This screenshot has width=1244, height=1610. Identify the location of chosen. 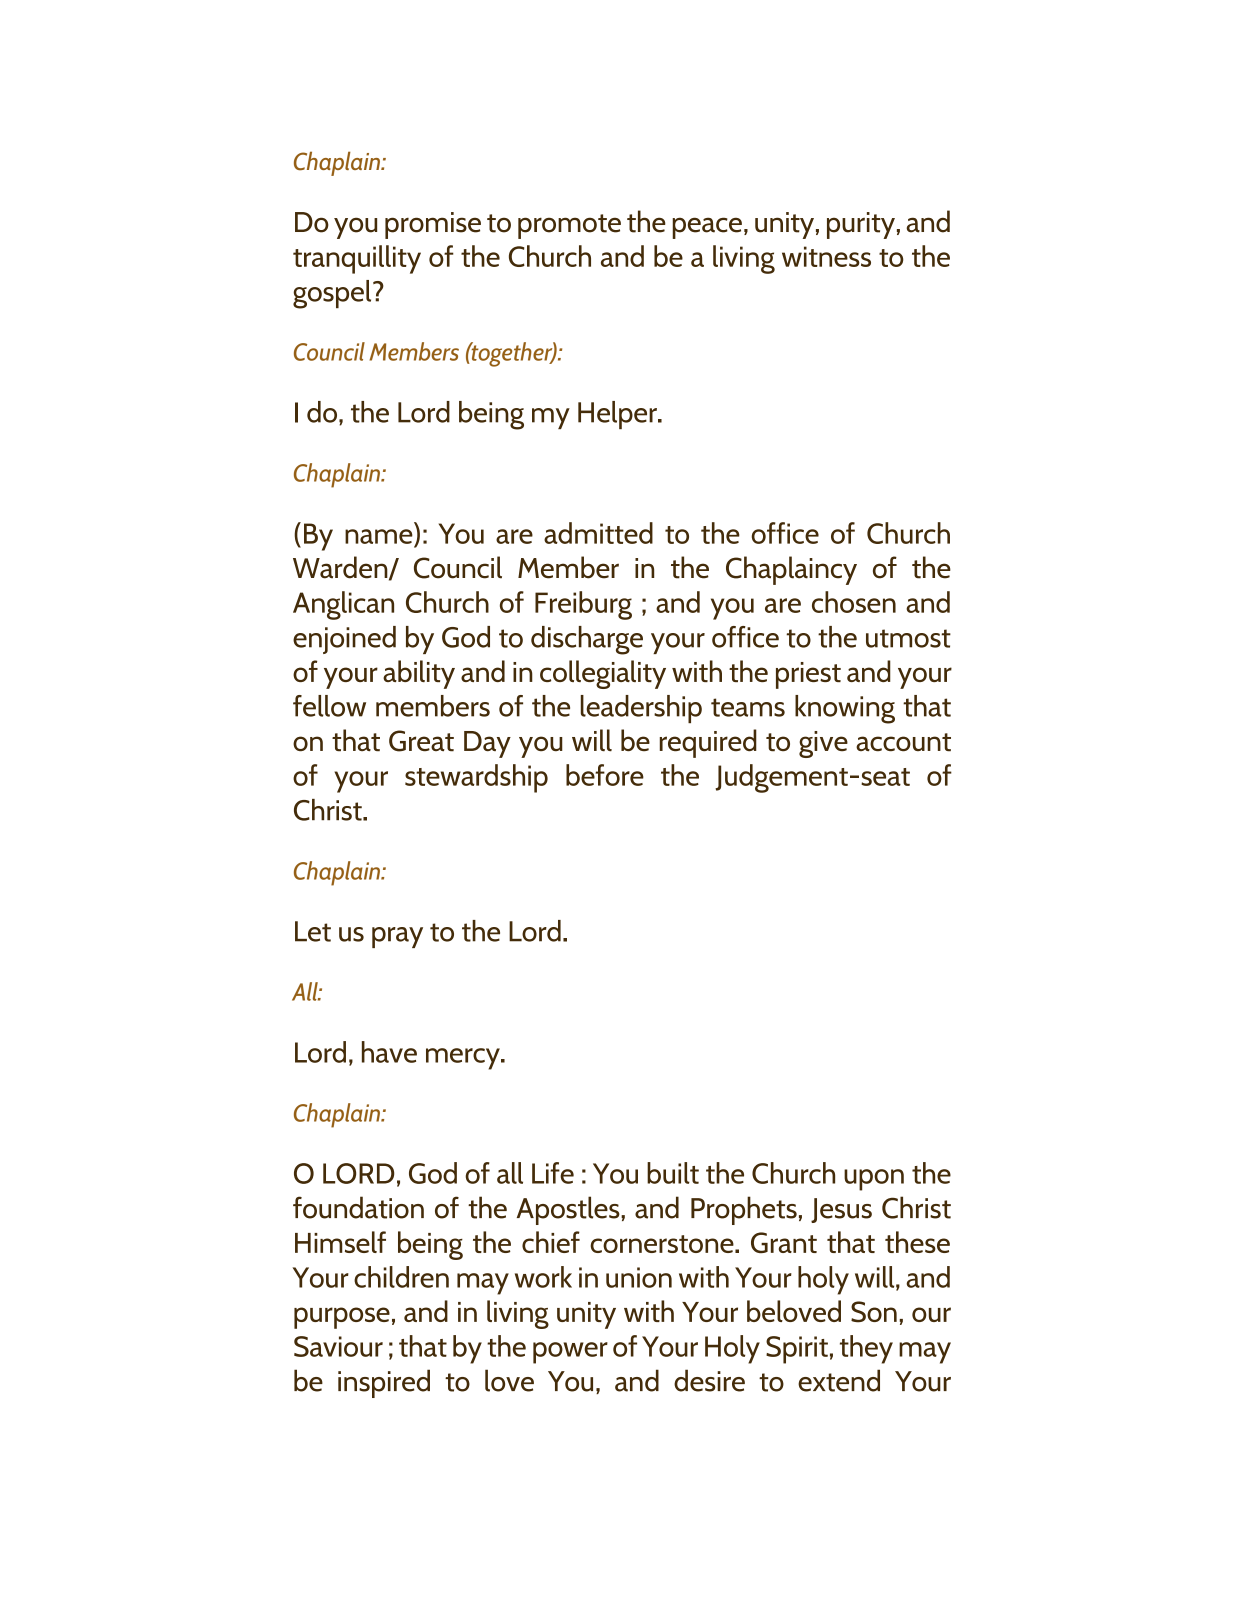
(854, 602).
